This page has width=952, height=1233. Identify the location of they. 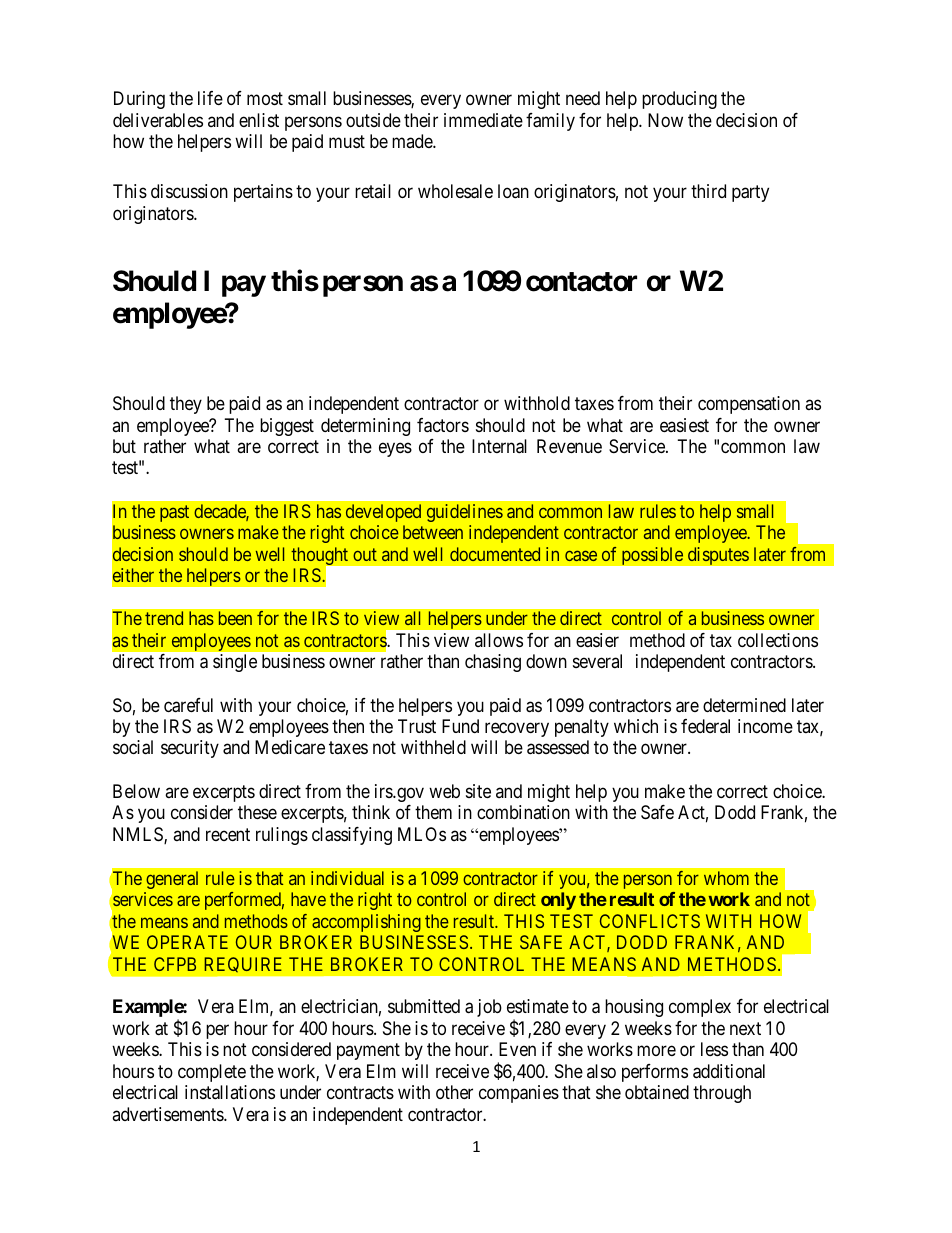
(186, 405).
